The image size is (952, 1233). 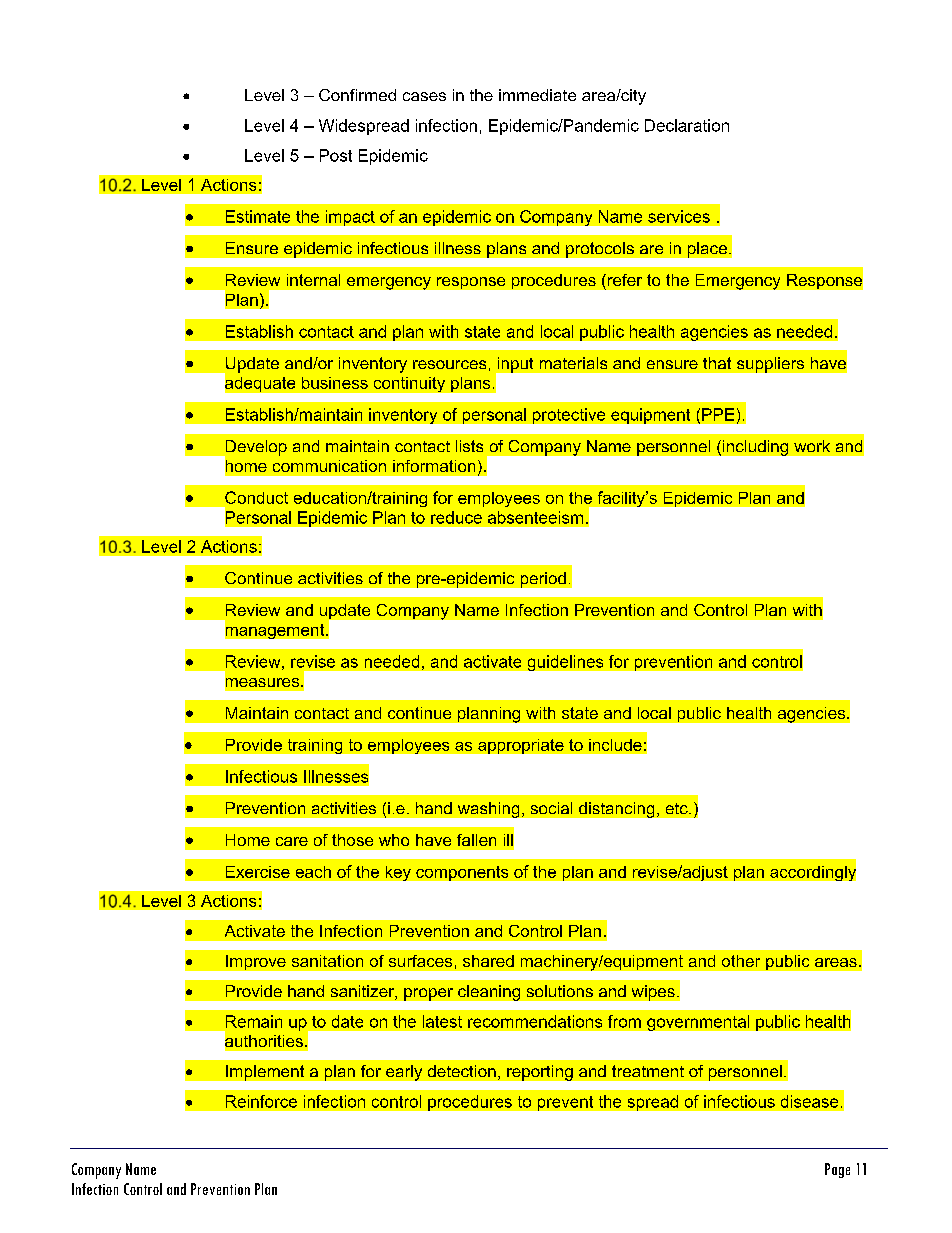 I want to click on appropriate, so click(x=521, y=746).
